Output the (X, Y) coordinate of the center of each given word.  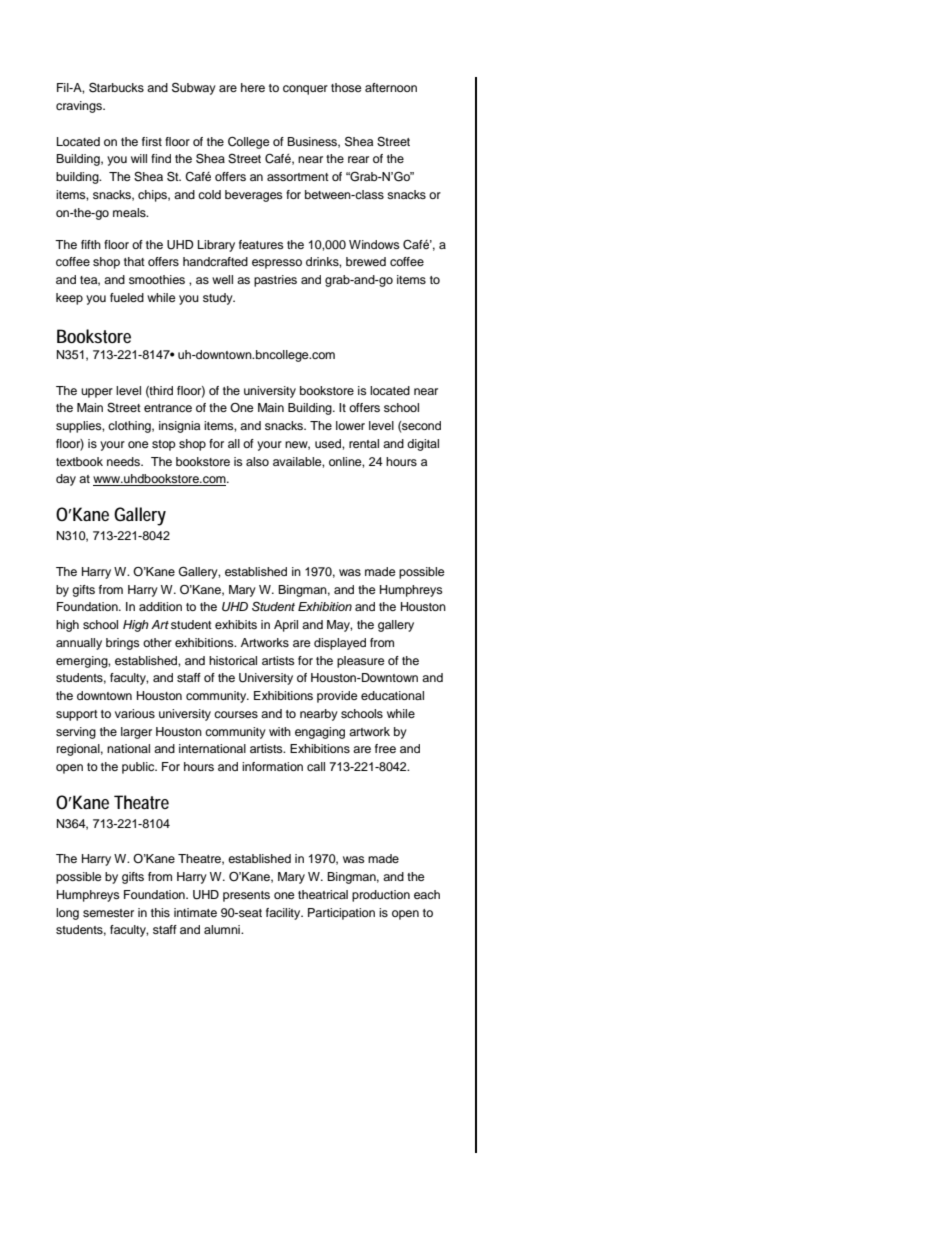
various (135, 713)
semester (108, 913)
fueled (127, 297)
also (257, 461)
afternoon (391, 87)
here (253, 87)
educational (392, 695)
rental (364, 443)
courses (236, 714)
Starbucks (116, 87)
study (219, 299)
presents (246, 896)
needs (124, 461)
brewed (366, 261)
